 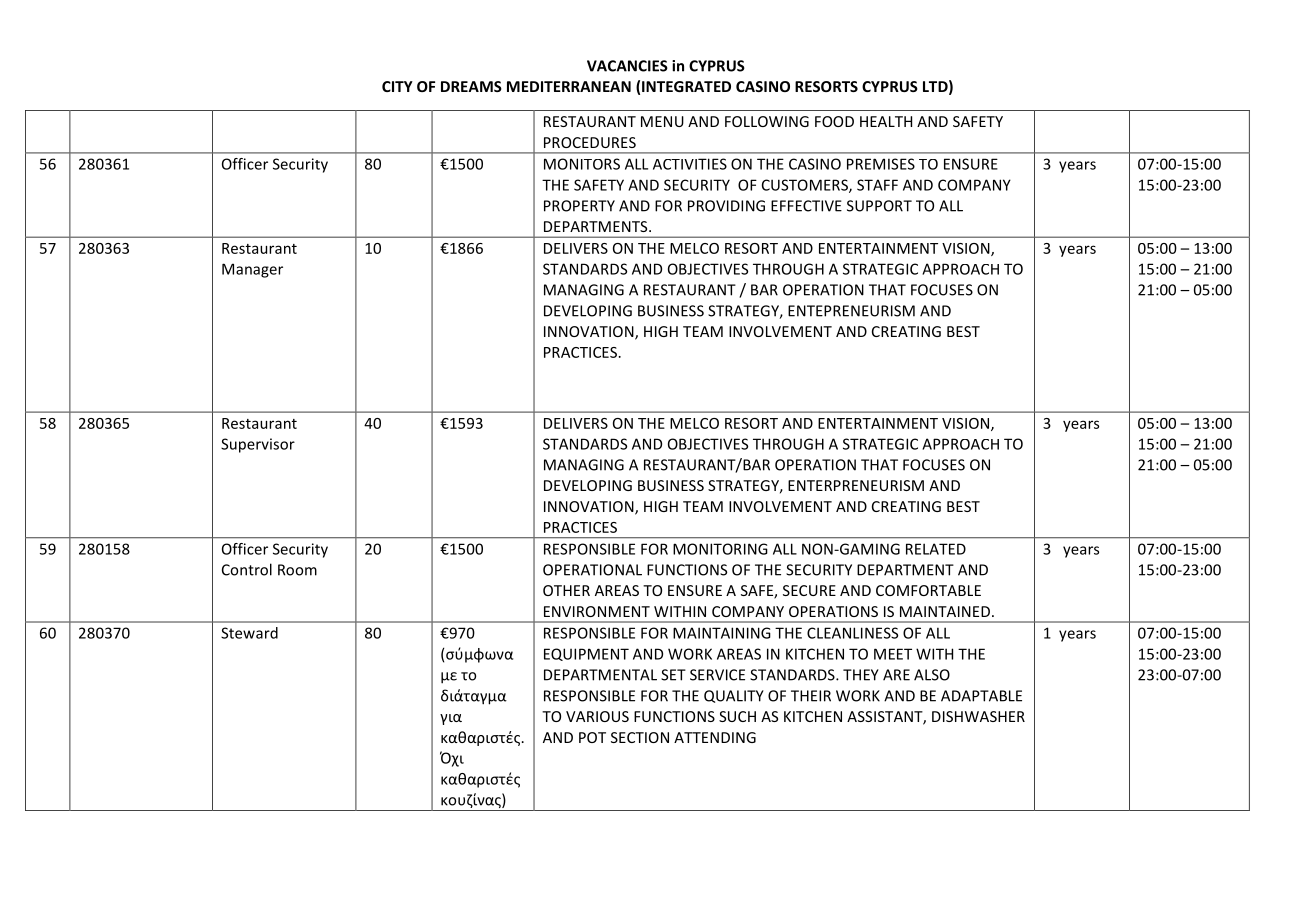 I want to click on Supervisor, so click(x=258, y=445).
